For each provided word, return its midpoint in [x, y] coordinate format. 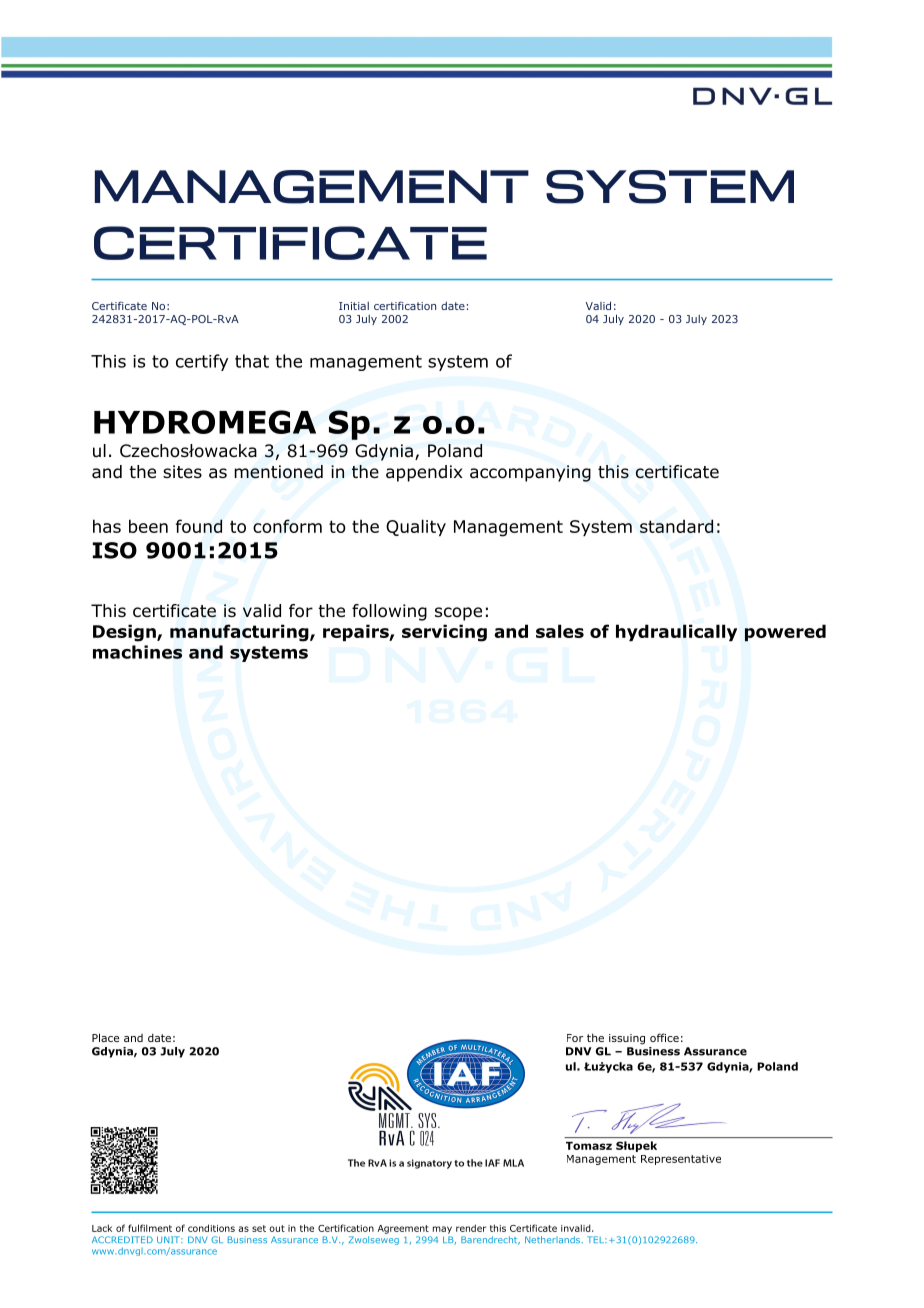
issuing [627, 1039]
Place [105, 1037]
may [442, 1230]
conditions [211, 1228]
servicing [444, 633]
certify [202, 362]
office [664, 1037]
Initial [354, 306]
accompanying [530, 473]
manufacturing [240, 633]
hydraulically [676, 632]
